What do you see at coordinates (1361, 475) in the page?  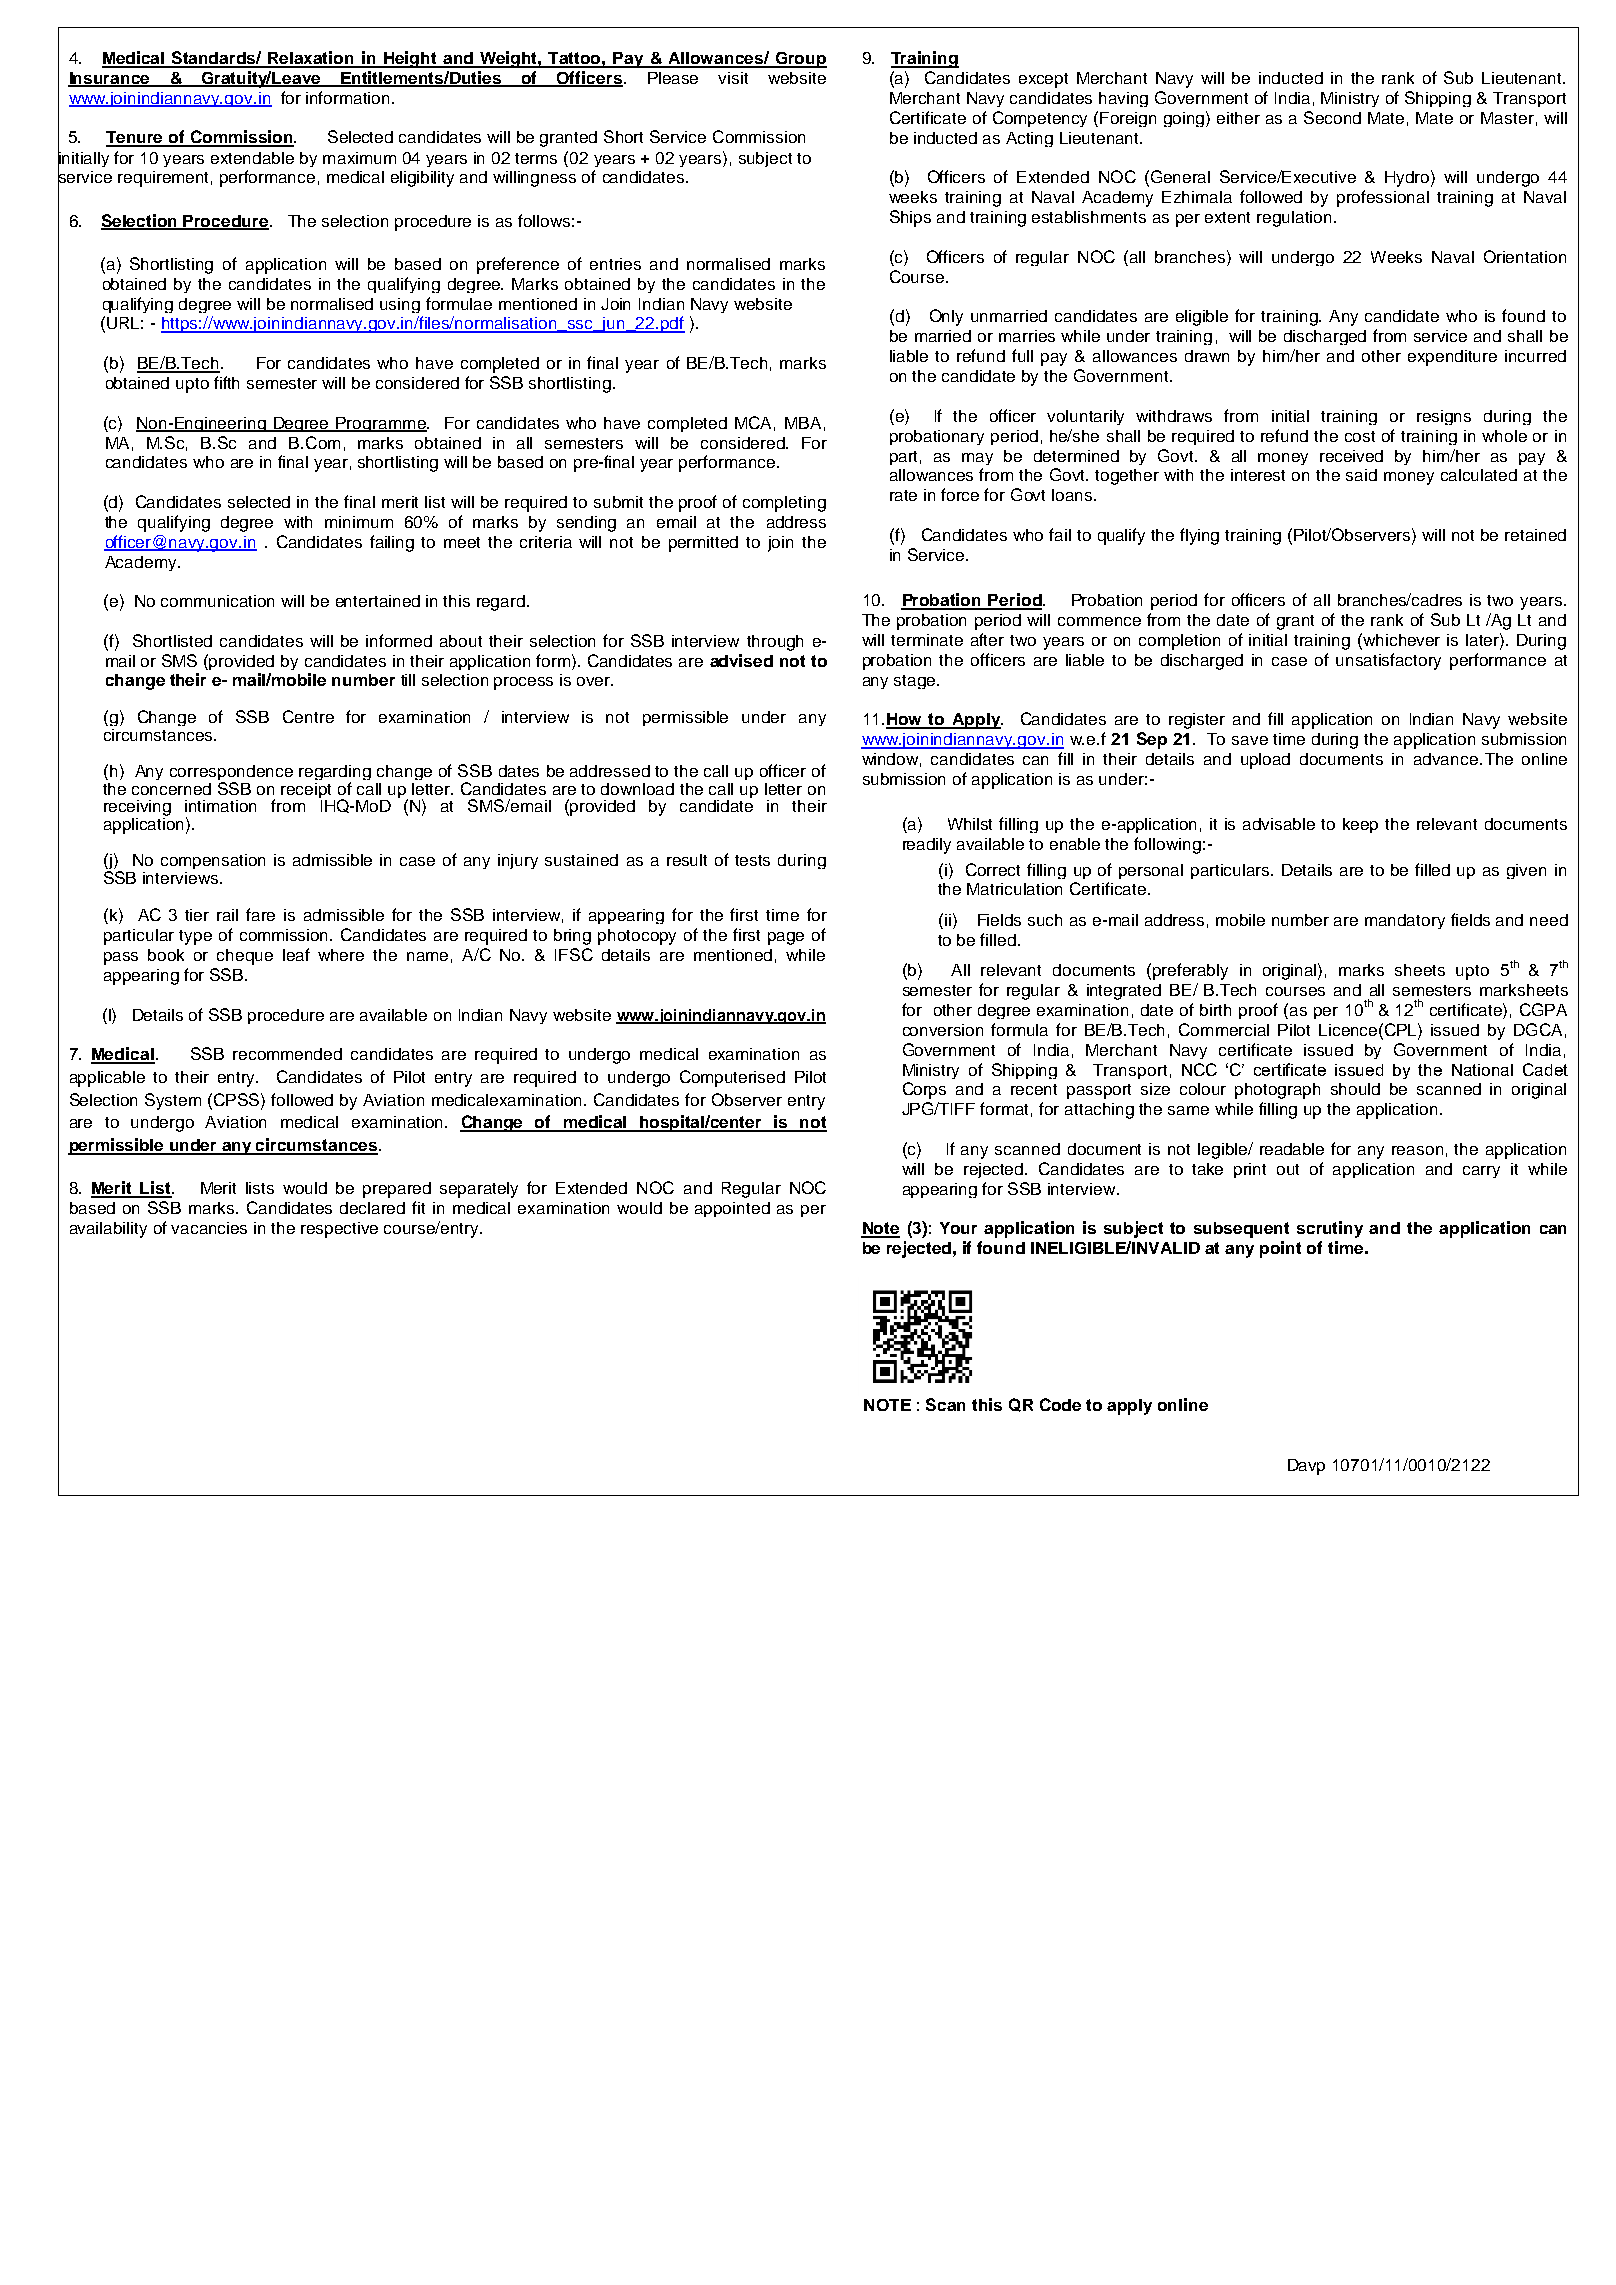 I see `said` at bounding box center [1361, 475].
